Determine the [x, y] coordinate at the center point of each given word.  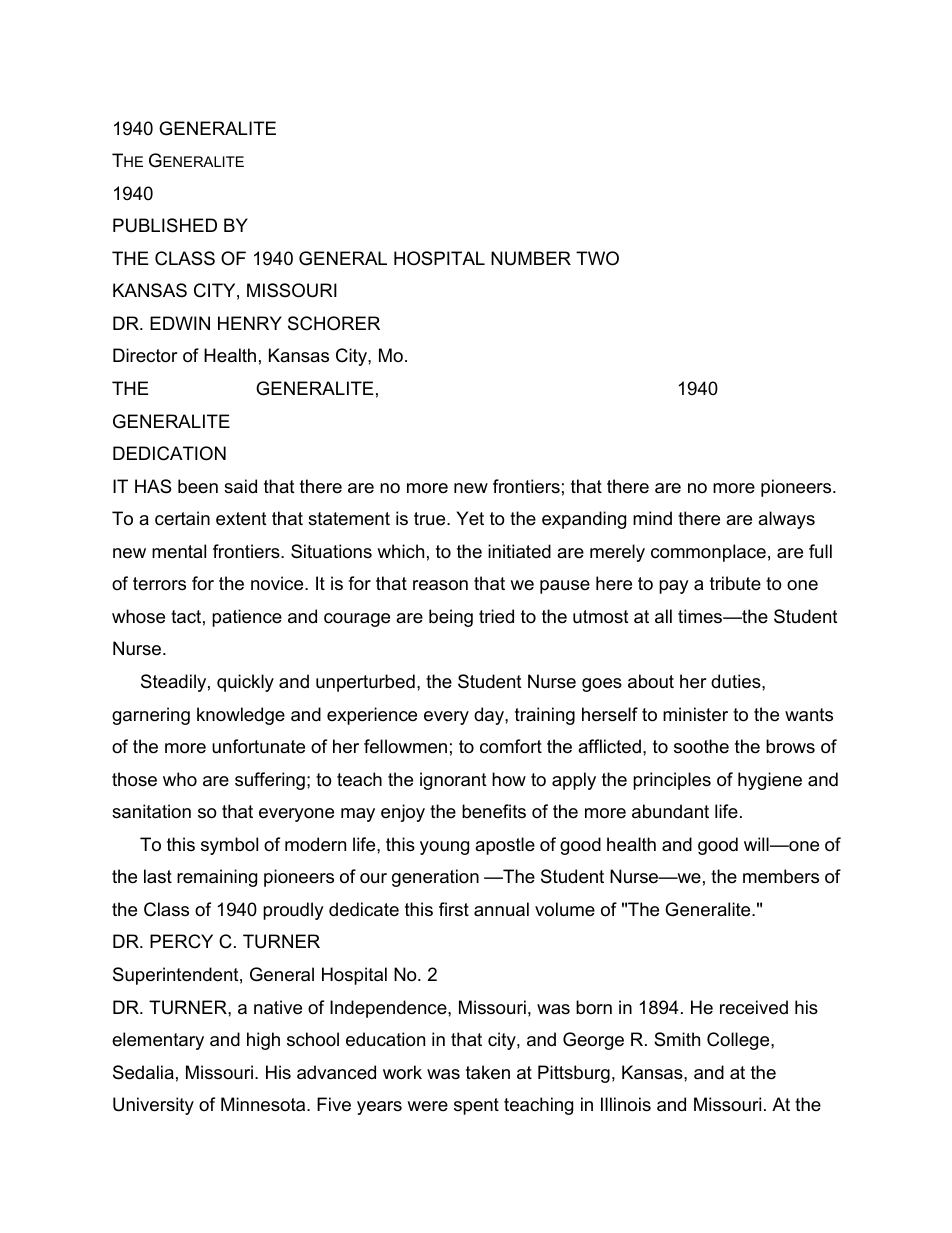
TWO [597, 258]
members [781, 876]
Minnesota [264, 1104]
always [786, 520]
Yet [470, 518]
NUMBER [531, 258]
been [198, 486]
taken [488, 1072]
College [739, 1041]
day [490, 716]
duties [737, 681]
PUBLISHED [165, 225]
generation [435, 878]
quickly [245, 683]
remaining [217, 878]
